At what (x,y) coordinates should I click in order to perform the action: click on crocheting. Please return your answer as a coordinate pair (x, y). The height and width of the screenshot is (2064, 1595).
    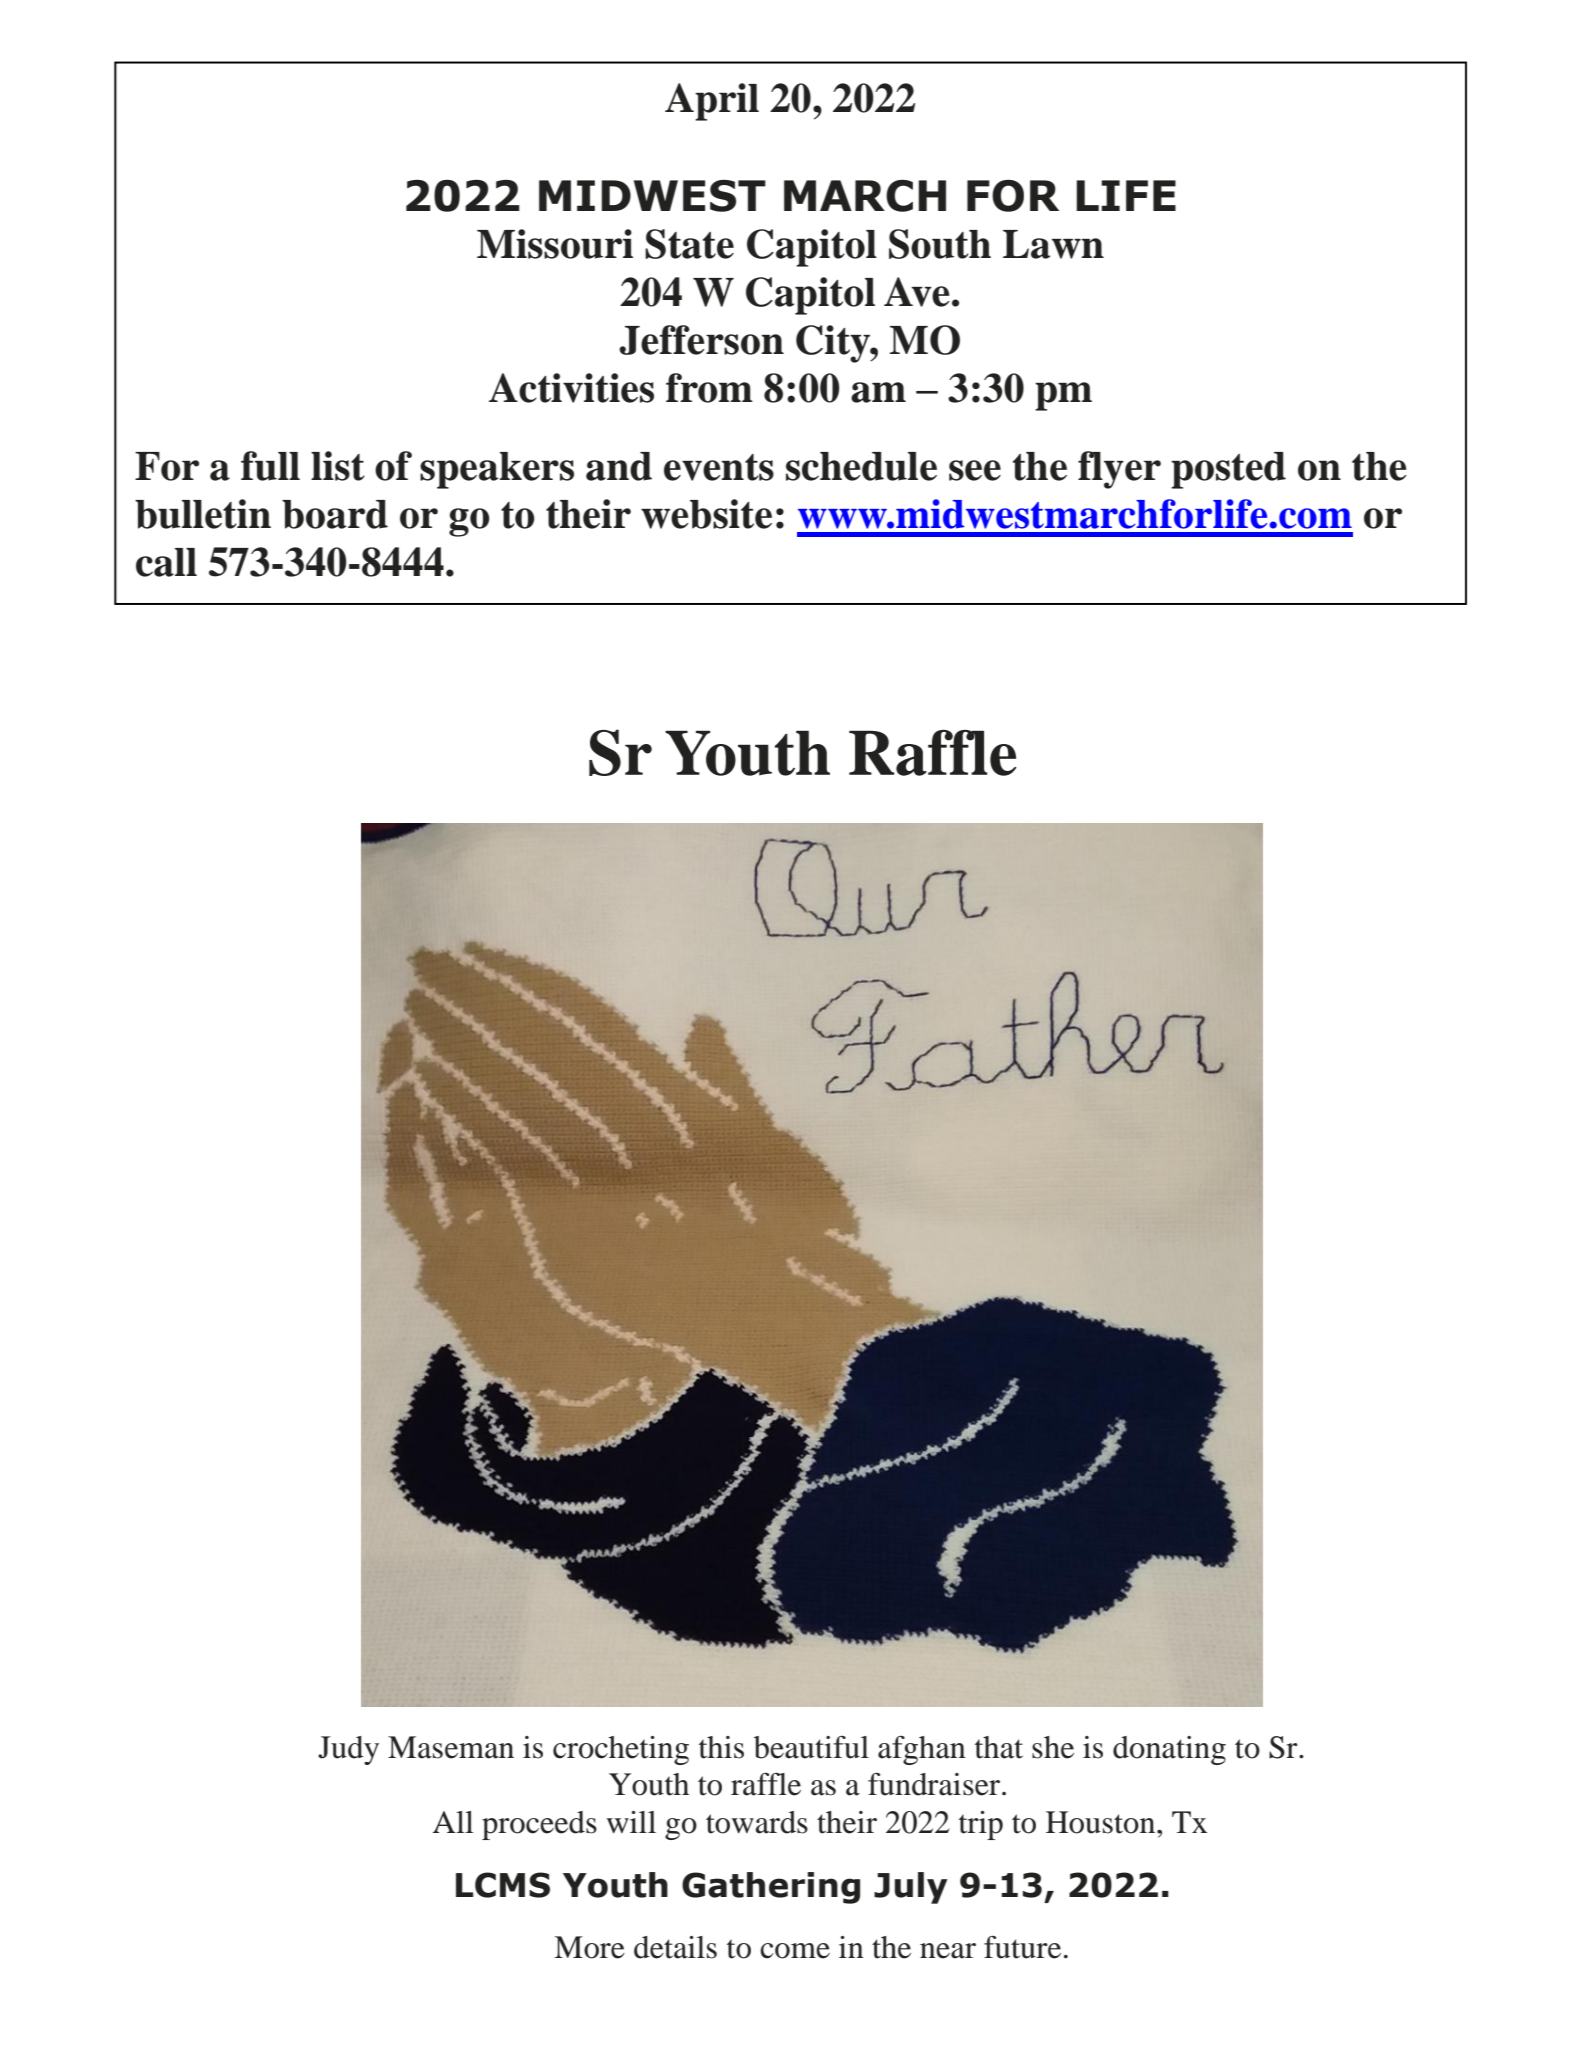
    Looking at the image, I should click on (621, 1750).
